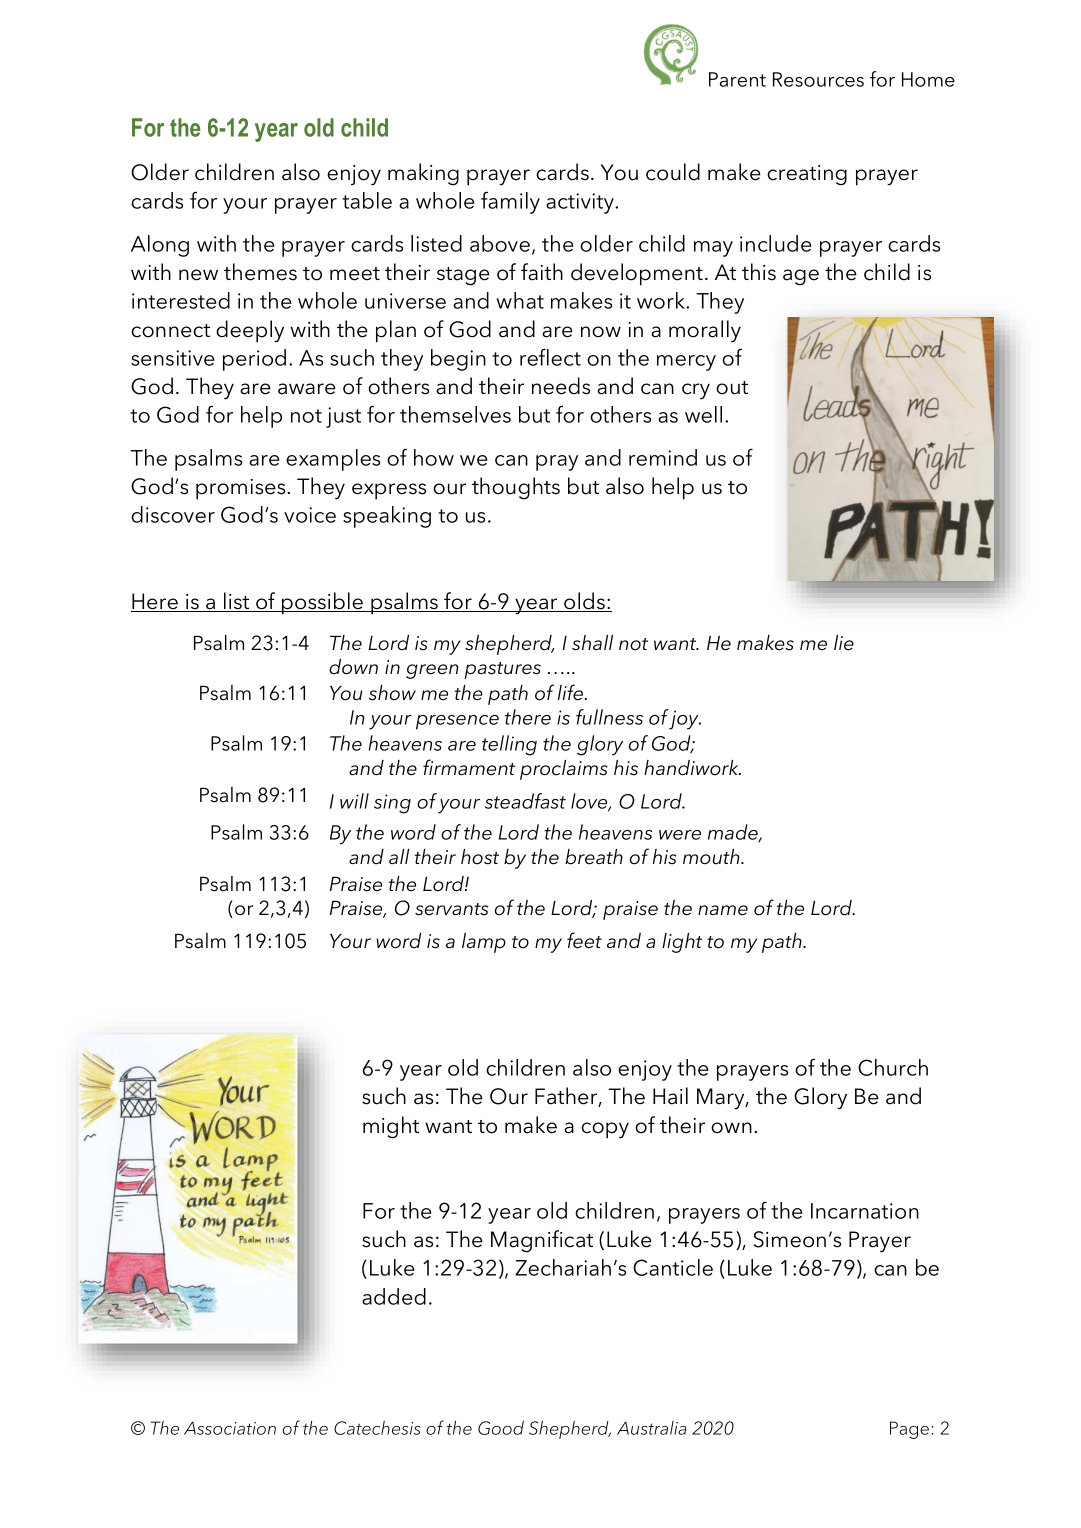 This document has width=1081, height=1528. Describe the element at coordinates (909, 1430) in the document. I see `Page` at that location.
